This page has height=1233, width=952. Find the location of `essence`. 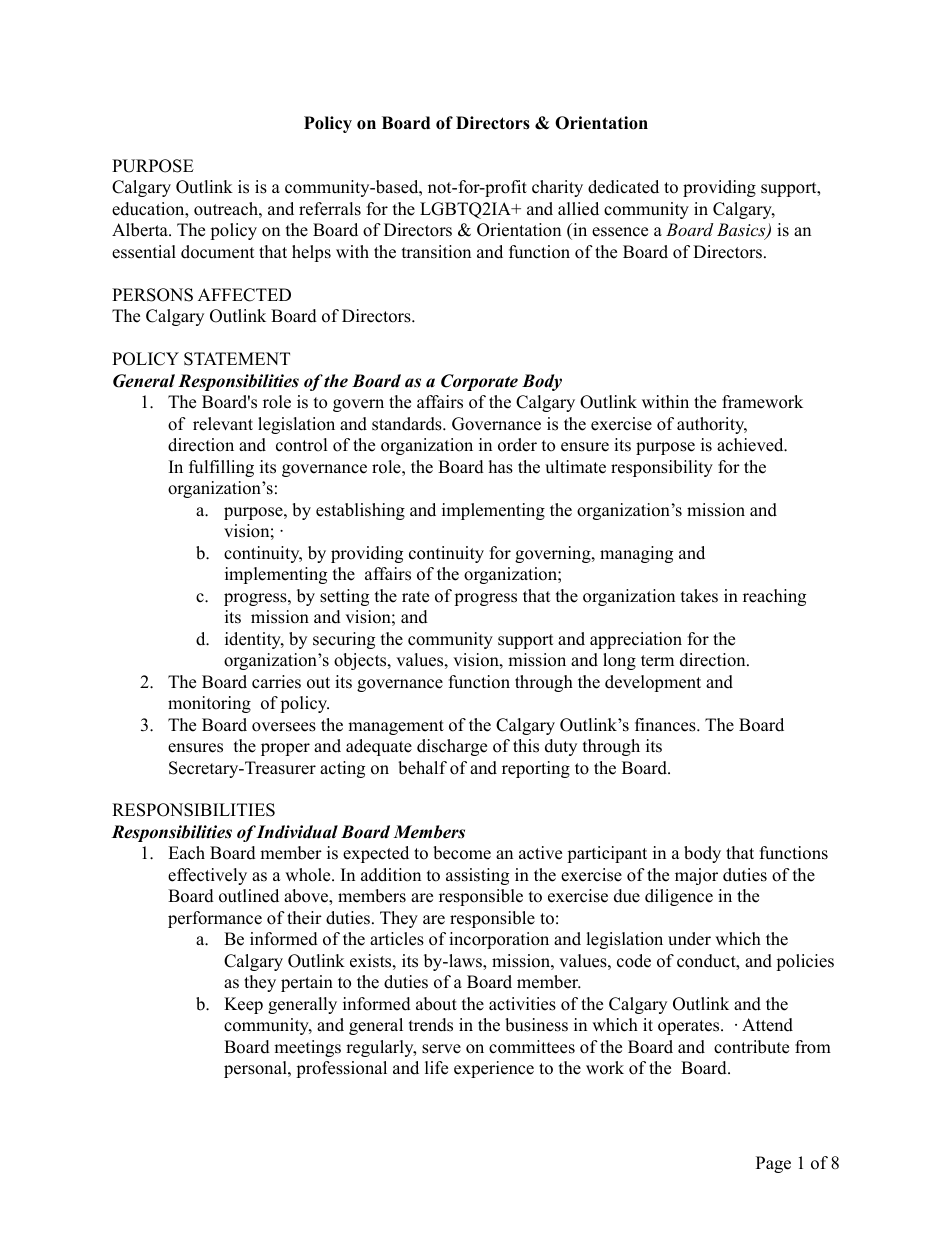

essence is located at coordinates (620, 232).
